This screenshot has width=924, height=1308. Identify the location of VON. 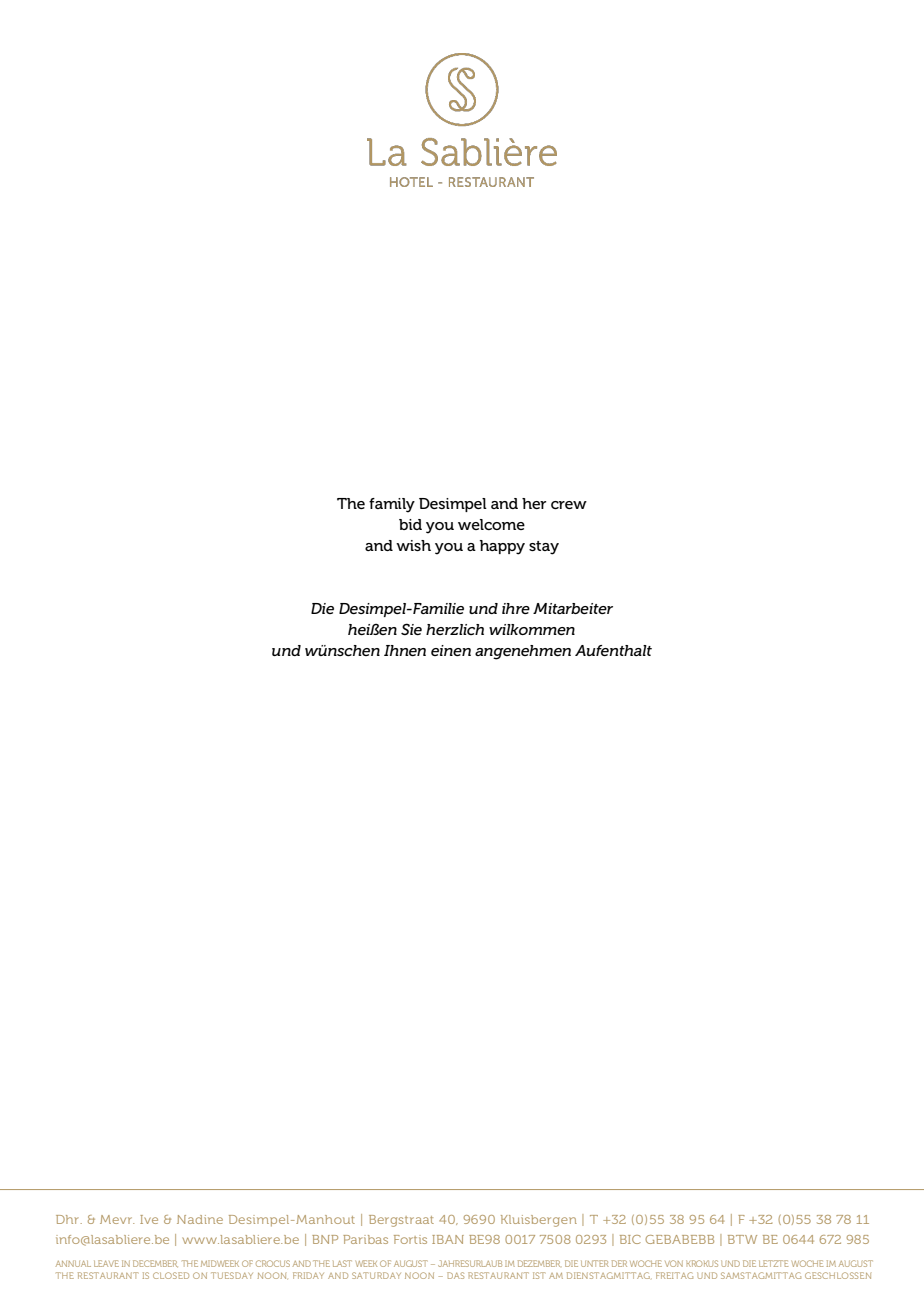
(674, 1263).
